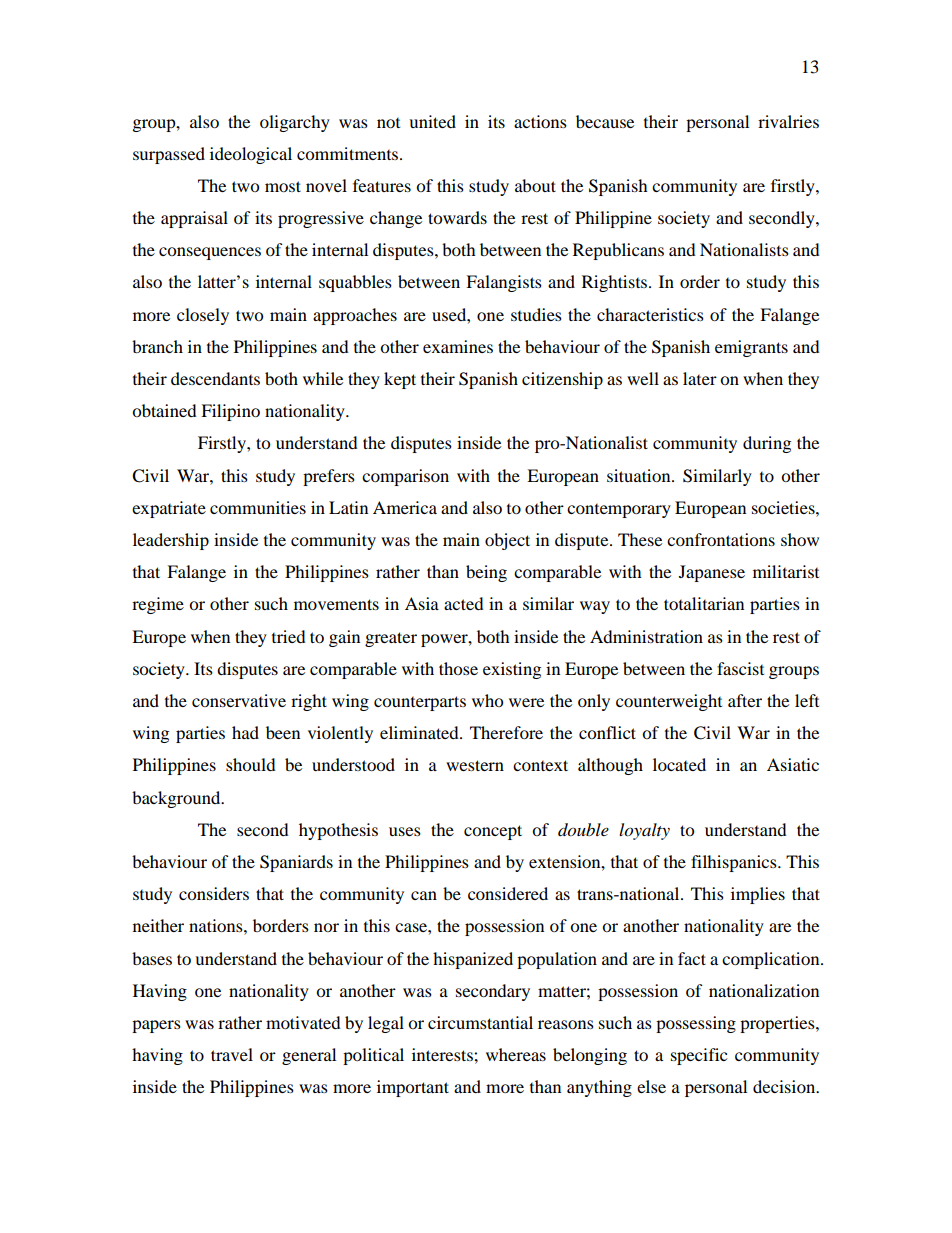 This screenshot has height=1233, width=952. I want to click on ideological, so click(251, 155).
